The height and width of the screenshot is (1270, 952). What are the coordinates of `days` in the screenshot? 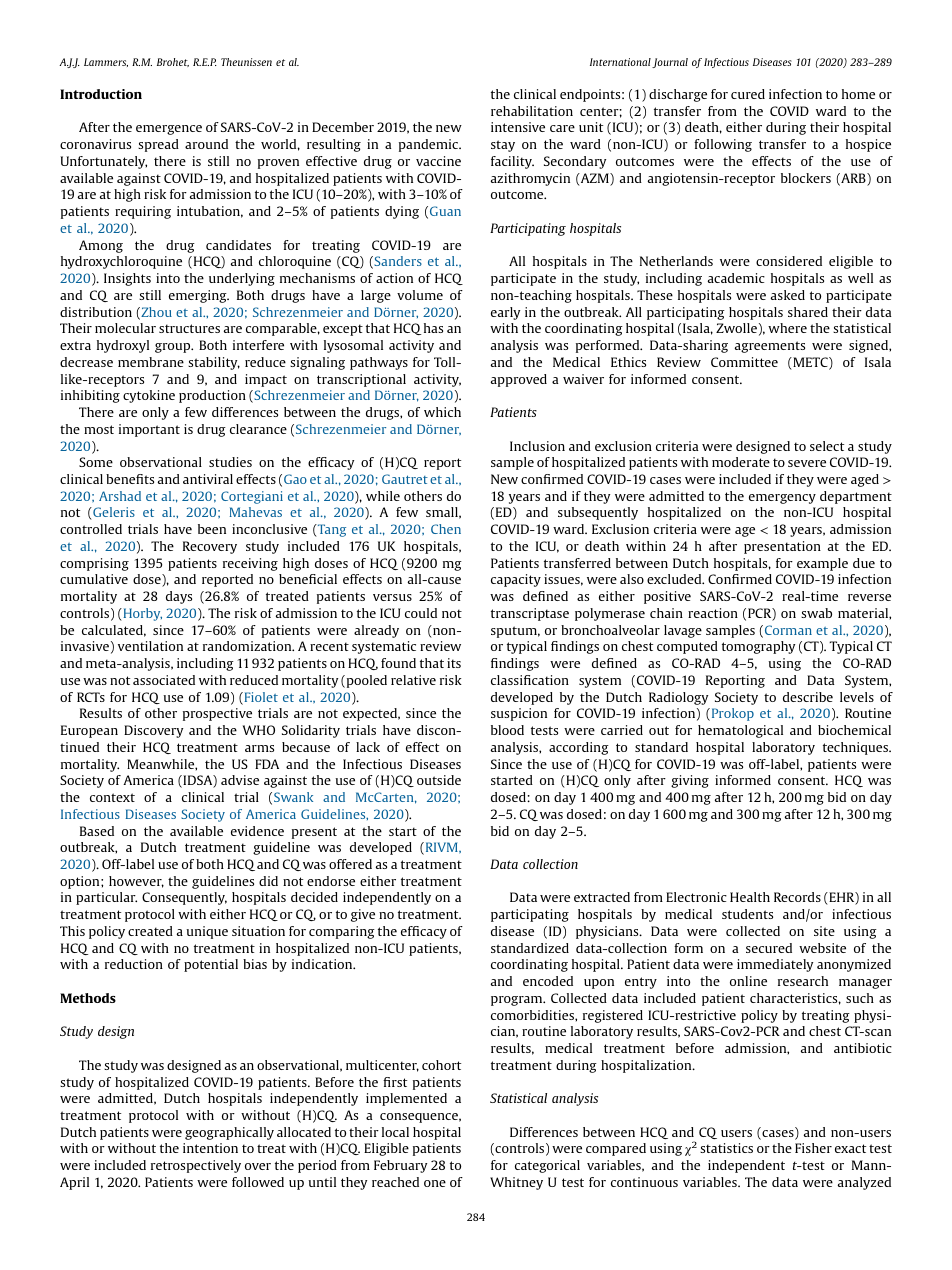 It's located at (179, 597).
